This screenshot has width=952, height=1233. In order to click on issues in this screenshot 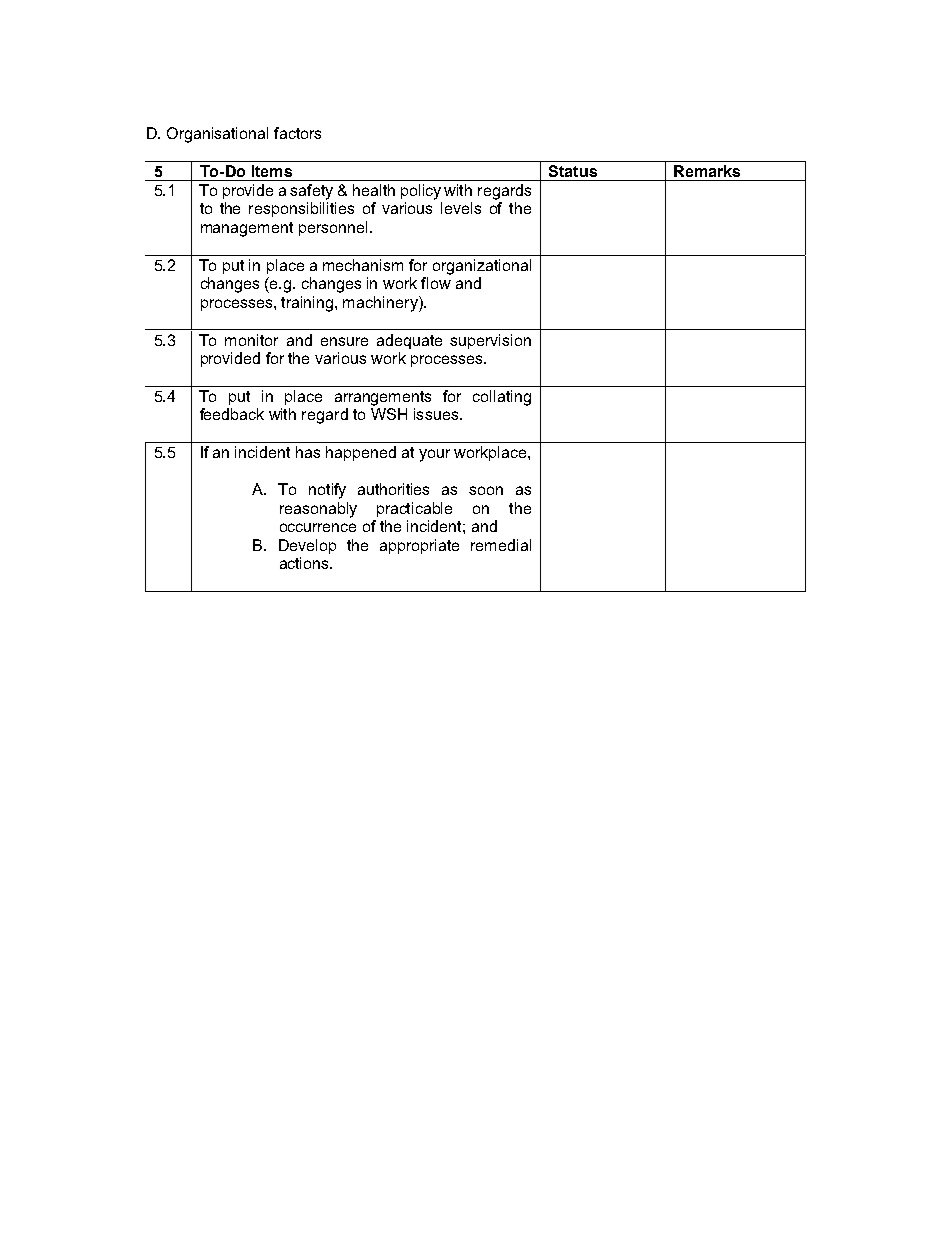, I will do `click(436, 414)`.
